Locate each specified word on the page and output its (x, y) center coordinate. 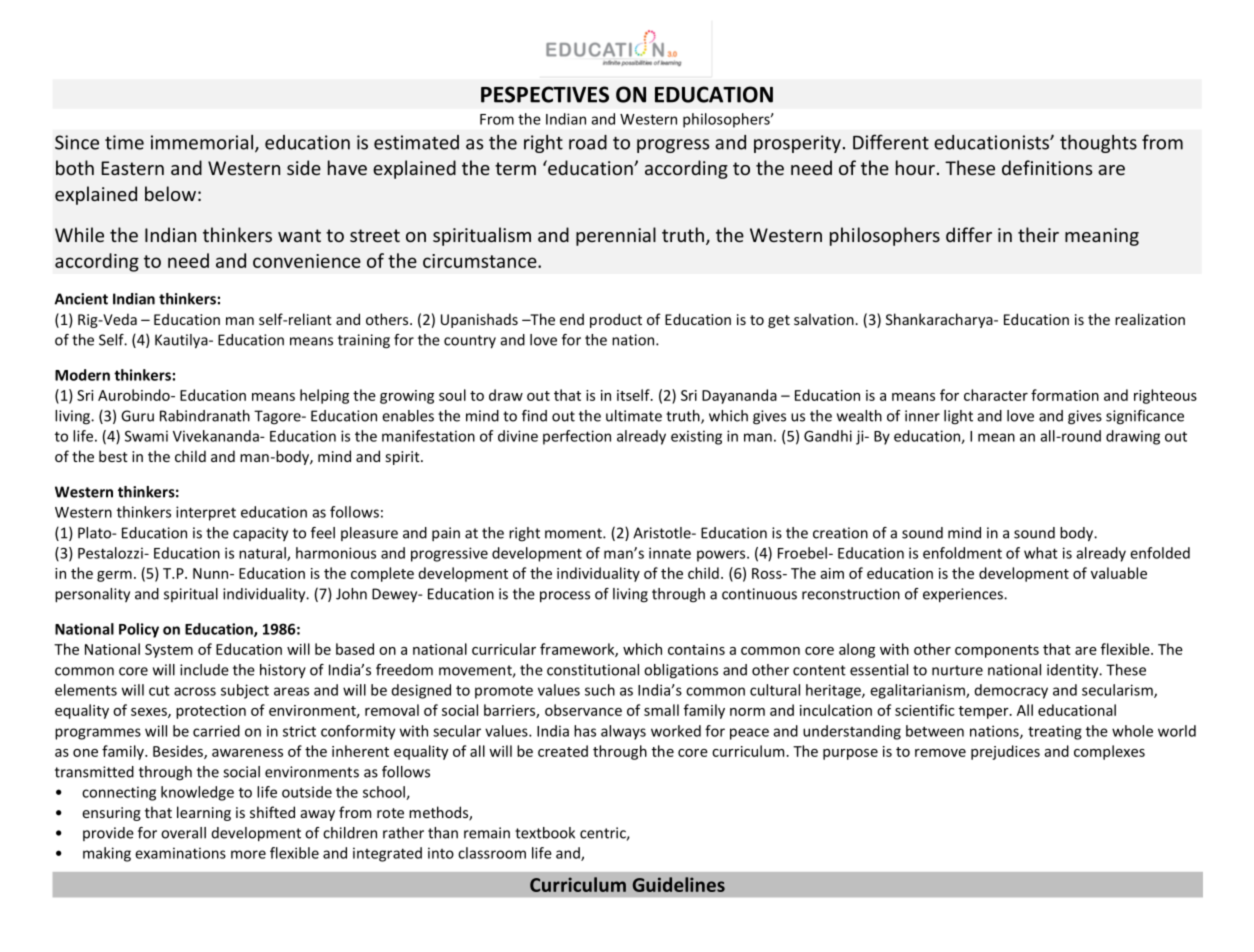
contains (696, 649)
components (997, 651)
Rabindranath (205, 416)
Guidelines (679, 884)
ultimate (634, 416)
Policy (139, 630)
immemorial (203, 143)
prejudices (1005, 752)
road (588, 142)
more (248, 854)
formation (1065, 395)
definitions (1047, 167)
